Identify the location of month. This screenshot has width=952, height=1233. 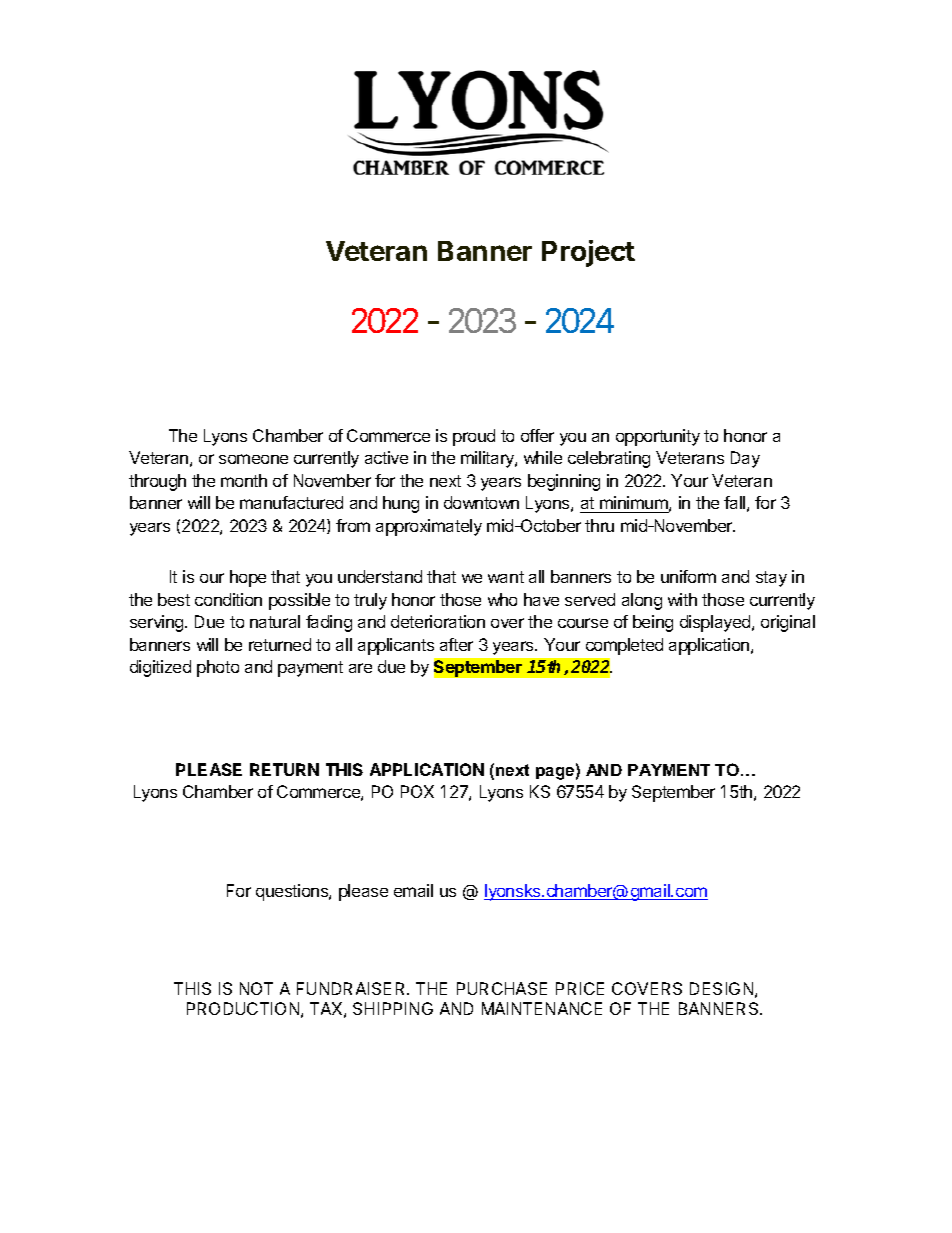
(244, 480).
